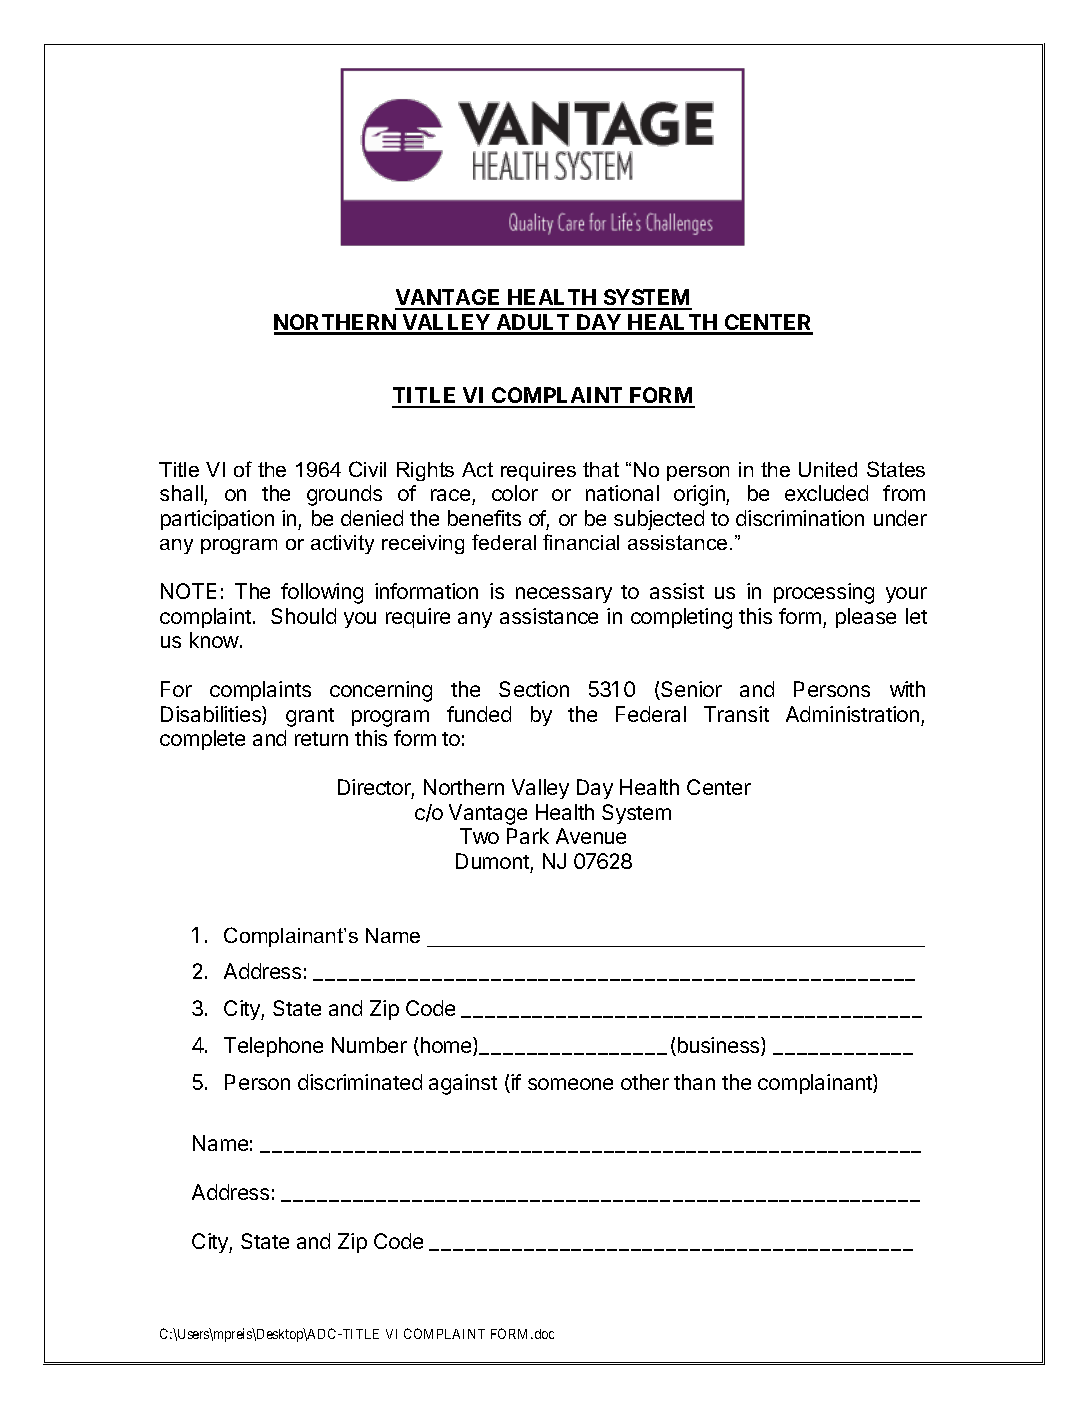 The height and width of the page is (1407, 1087). Describe the element at coordinates (528, 836) in the page. I see `Park` at that location.
